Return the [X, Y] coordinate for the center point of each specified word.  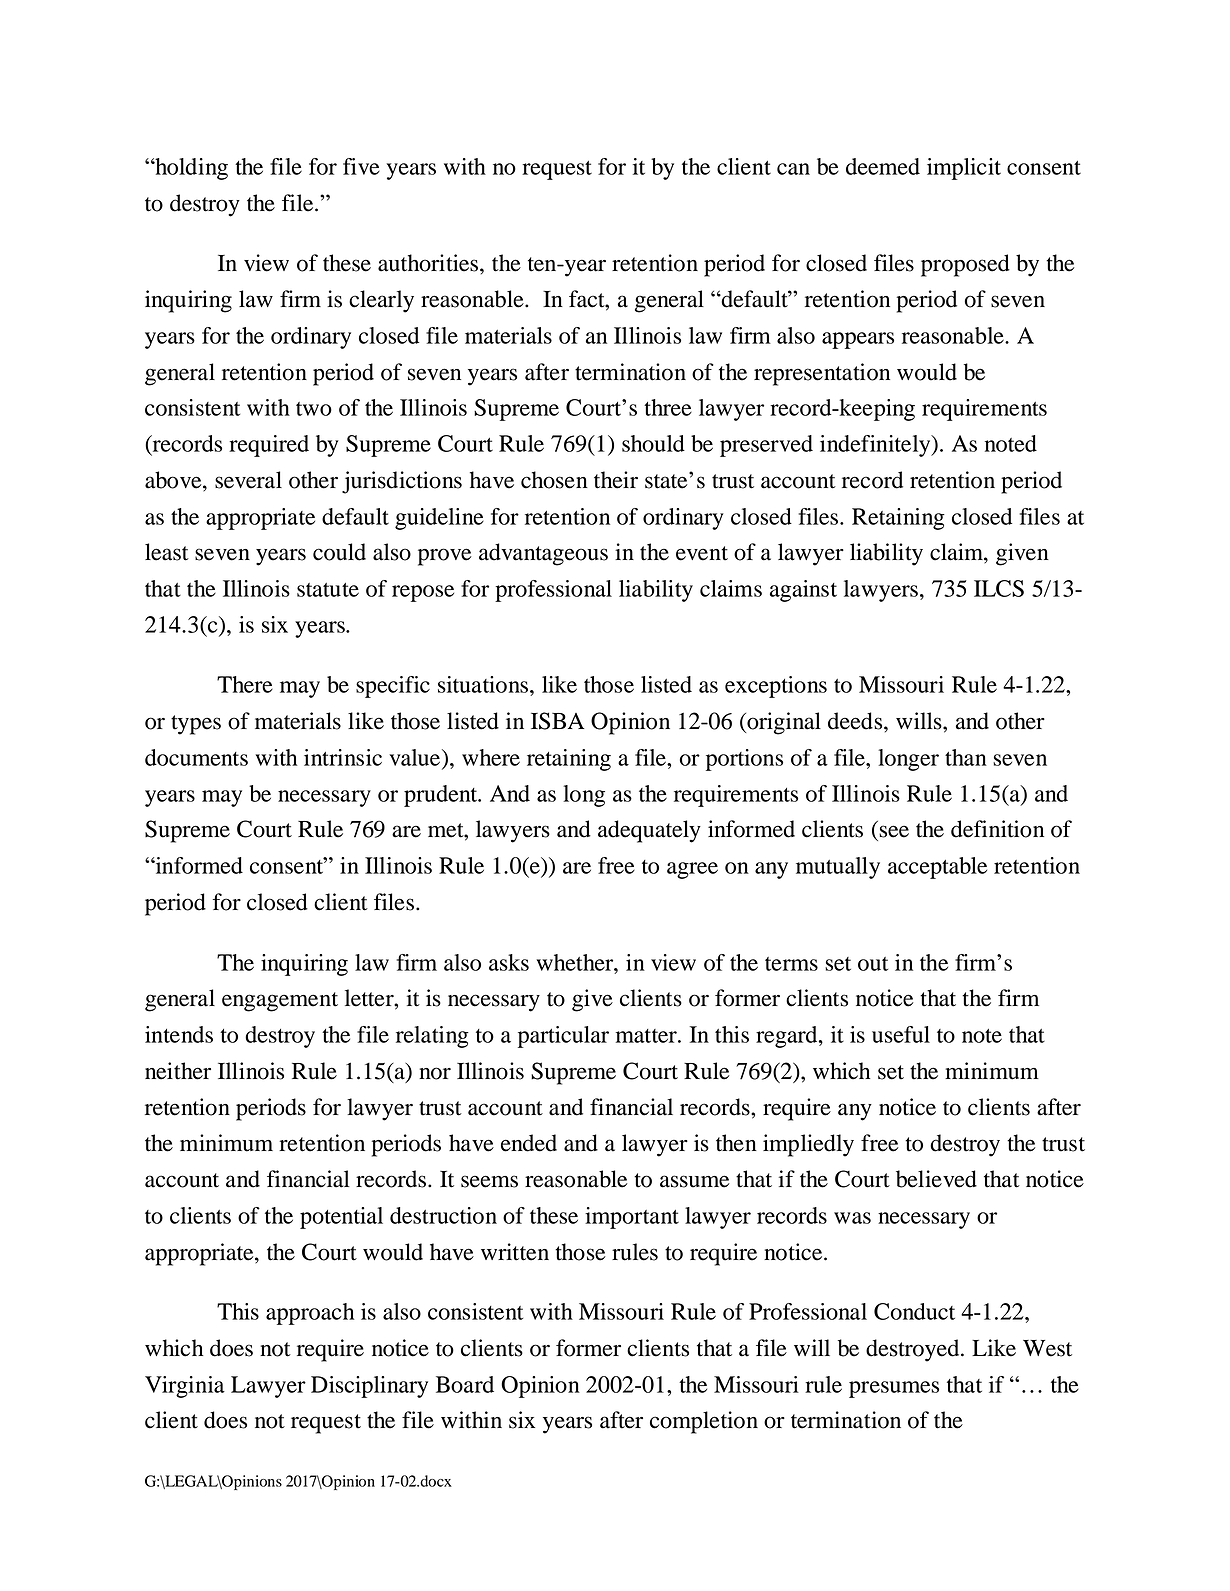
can [793, 169]
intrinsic [343, 757]
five [361, 166]
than [966, 757]
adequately [649, 831]
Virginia [185, 1387]
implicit [964, 169]
